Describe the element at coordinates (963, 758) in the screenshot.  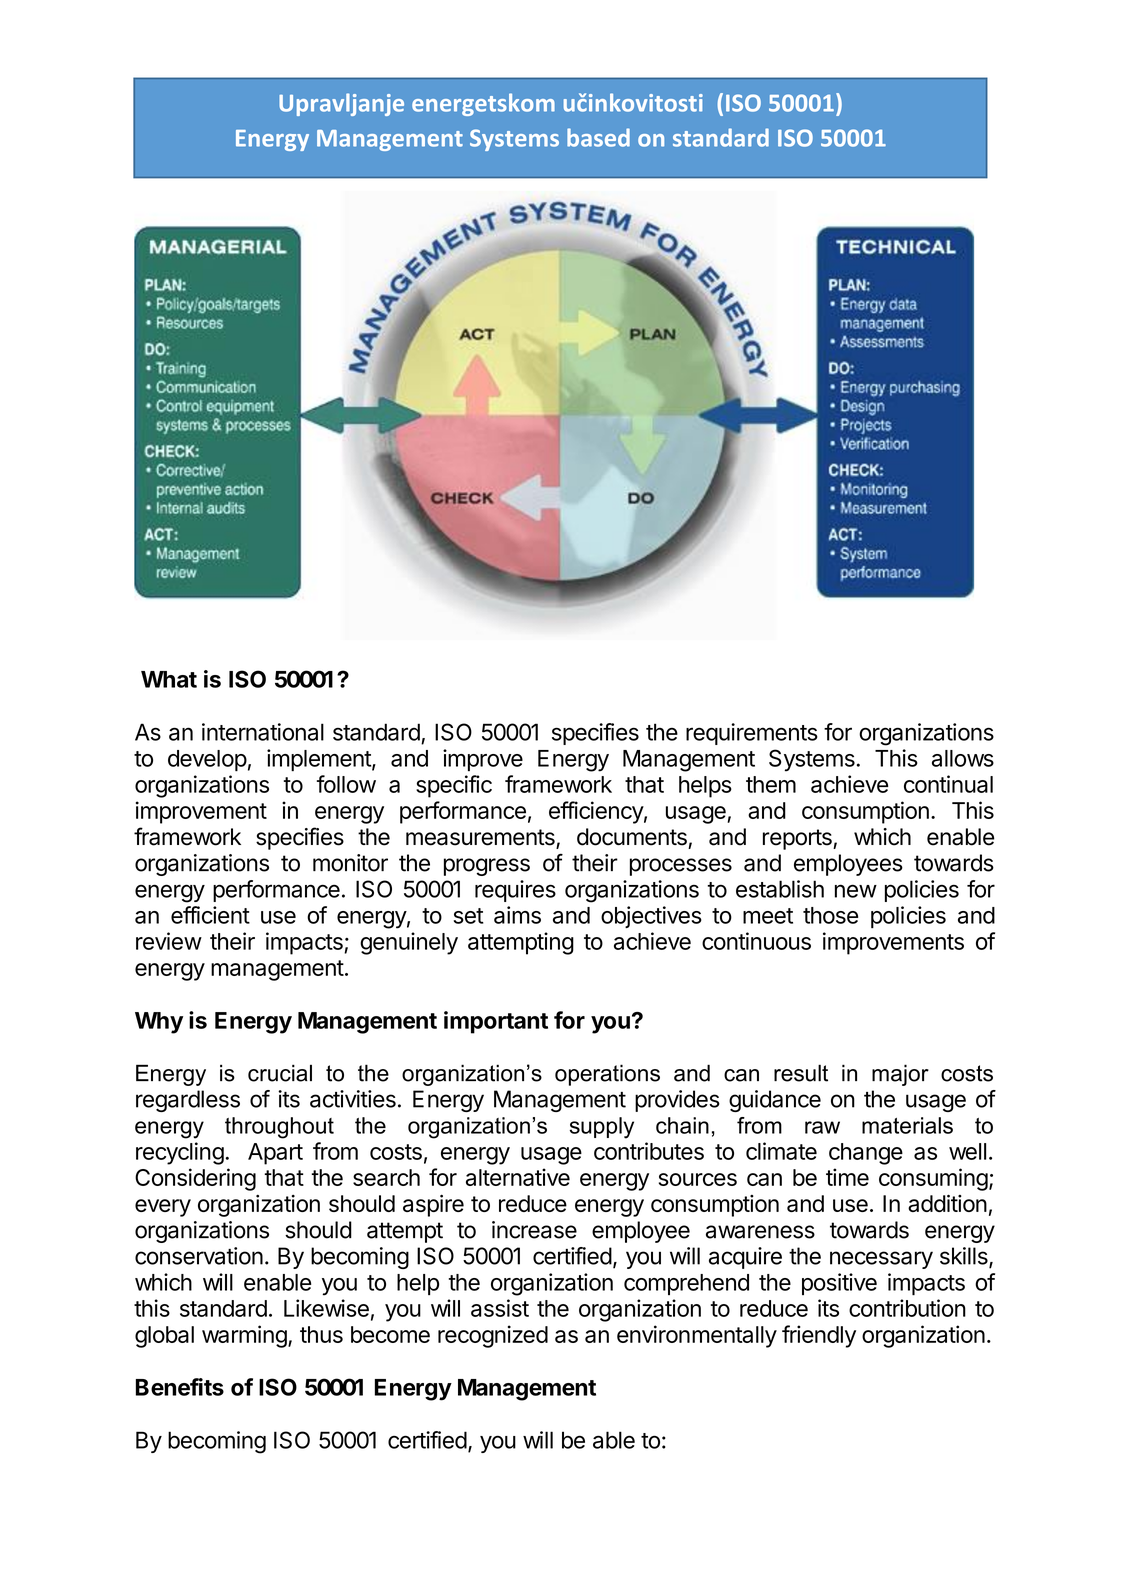
I see `allows` at that location.
